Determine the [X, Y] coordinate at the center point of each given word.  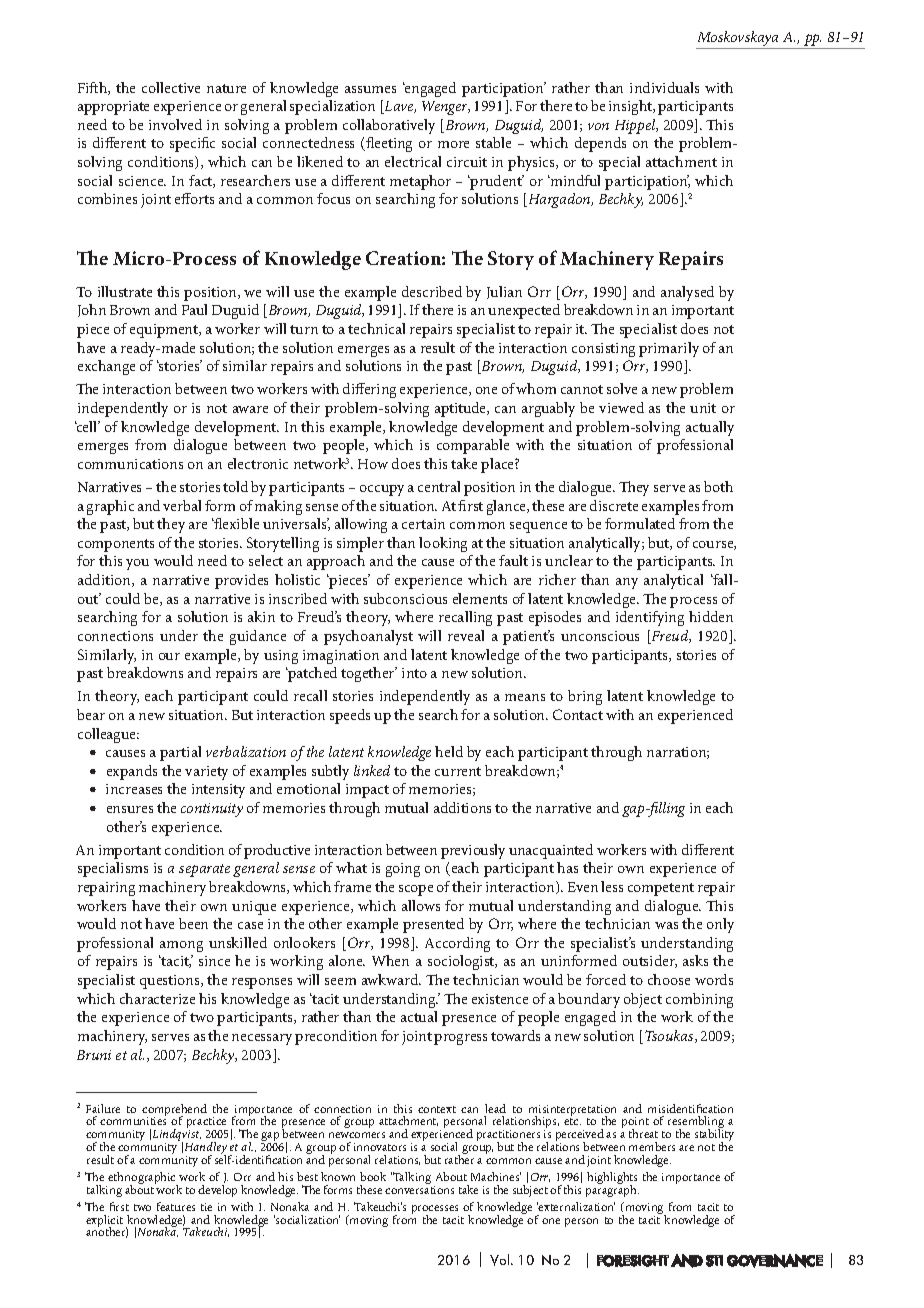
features [176, 1206]
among [181, 946]
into [414, 673]
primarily [669, 349]
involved [175, 124]
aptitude [462, 409]
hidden [711, 616]
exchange [106, 367]
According [457, 944]
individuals [664, 87]
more [453, 144]
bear [91, 714]
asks [695, 960]
